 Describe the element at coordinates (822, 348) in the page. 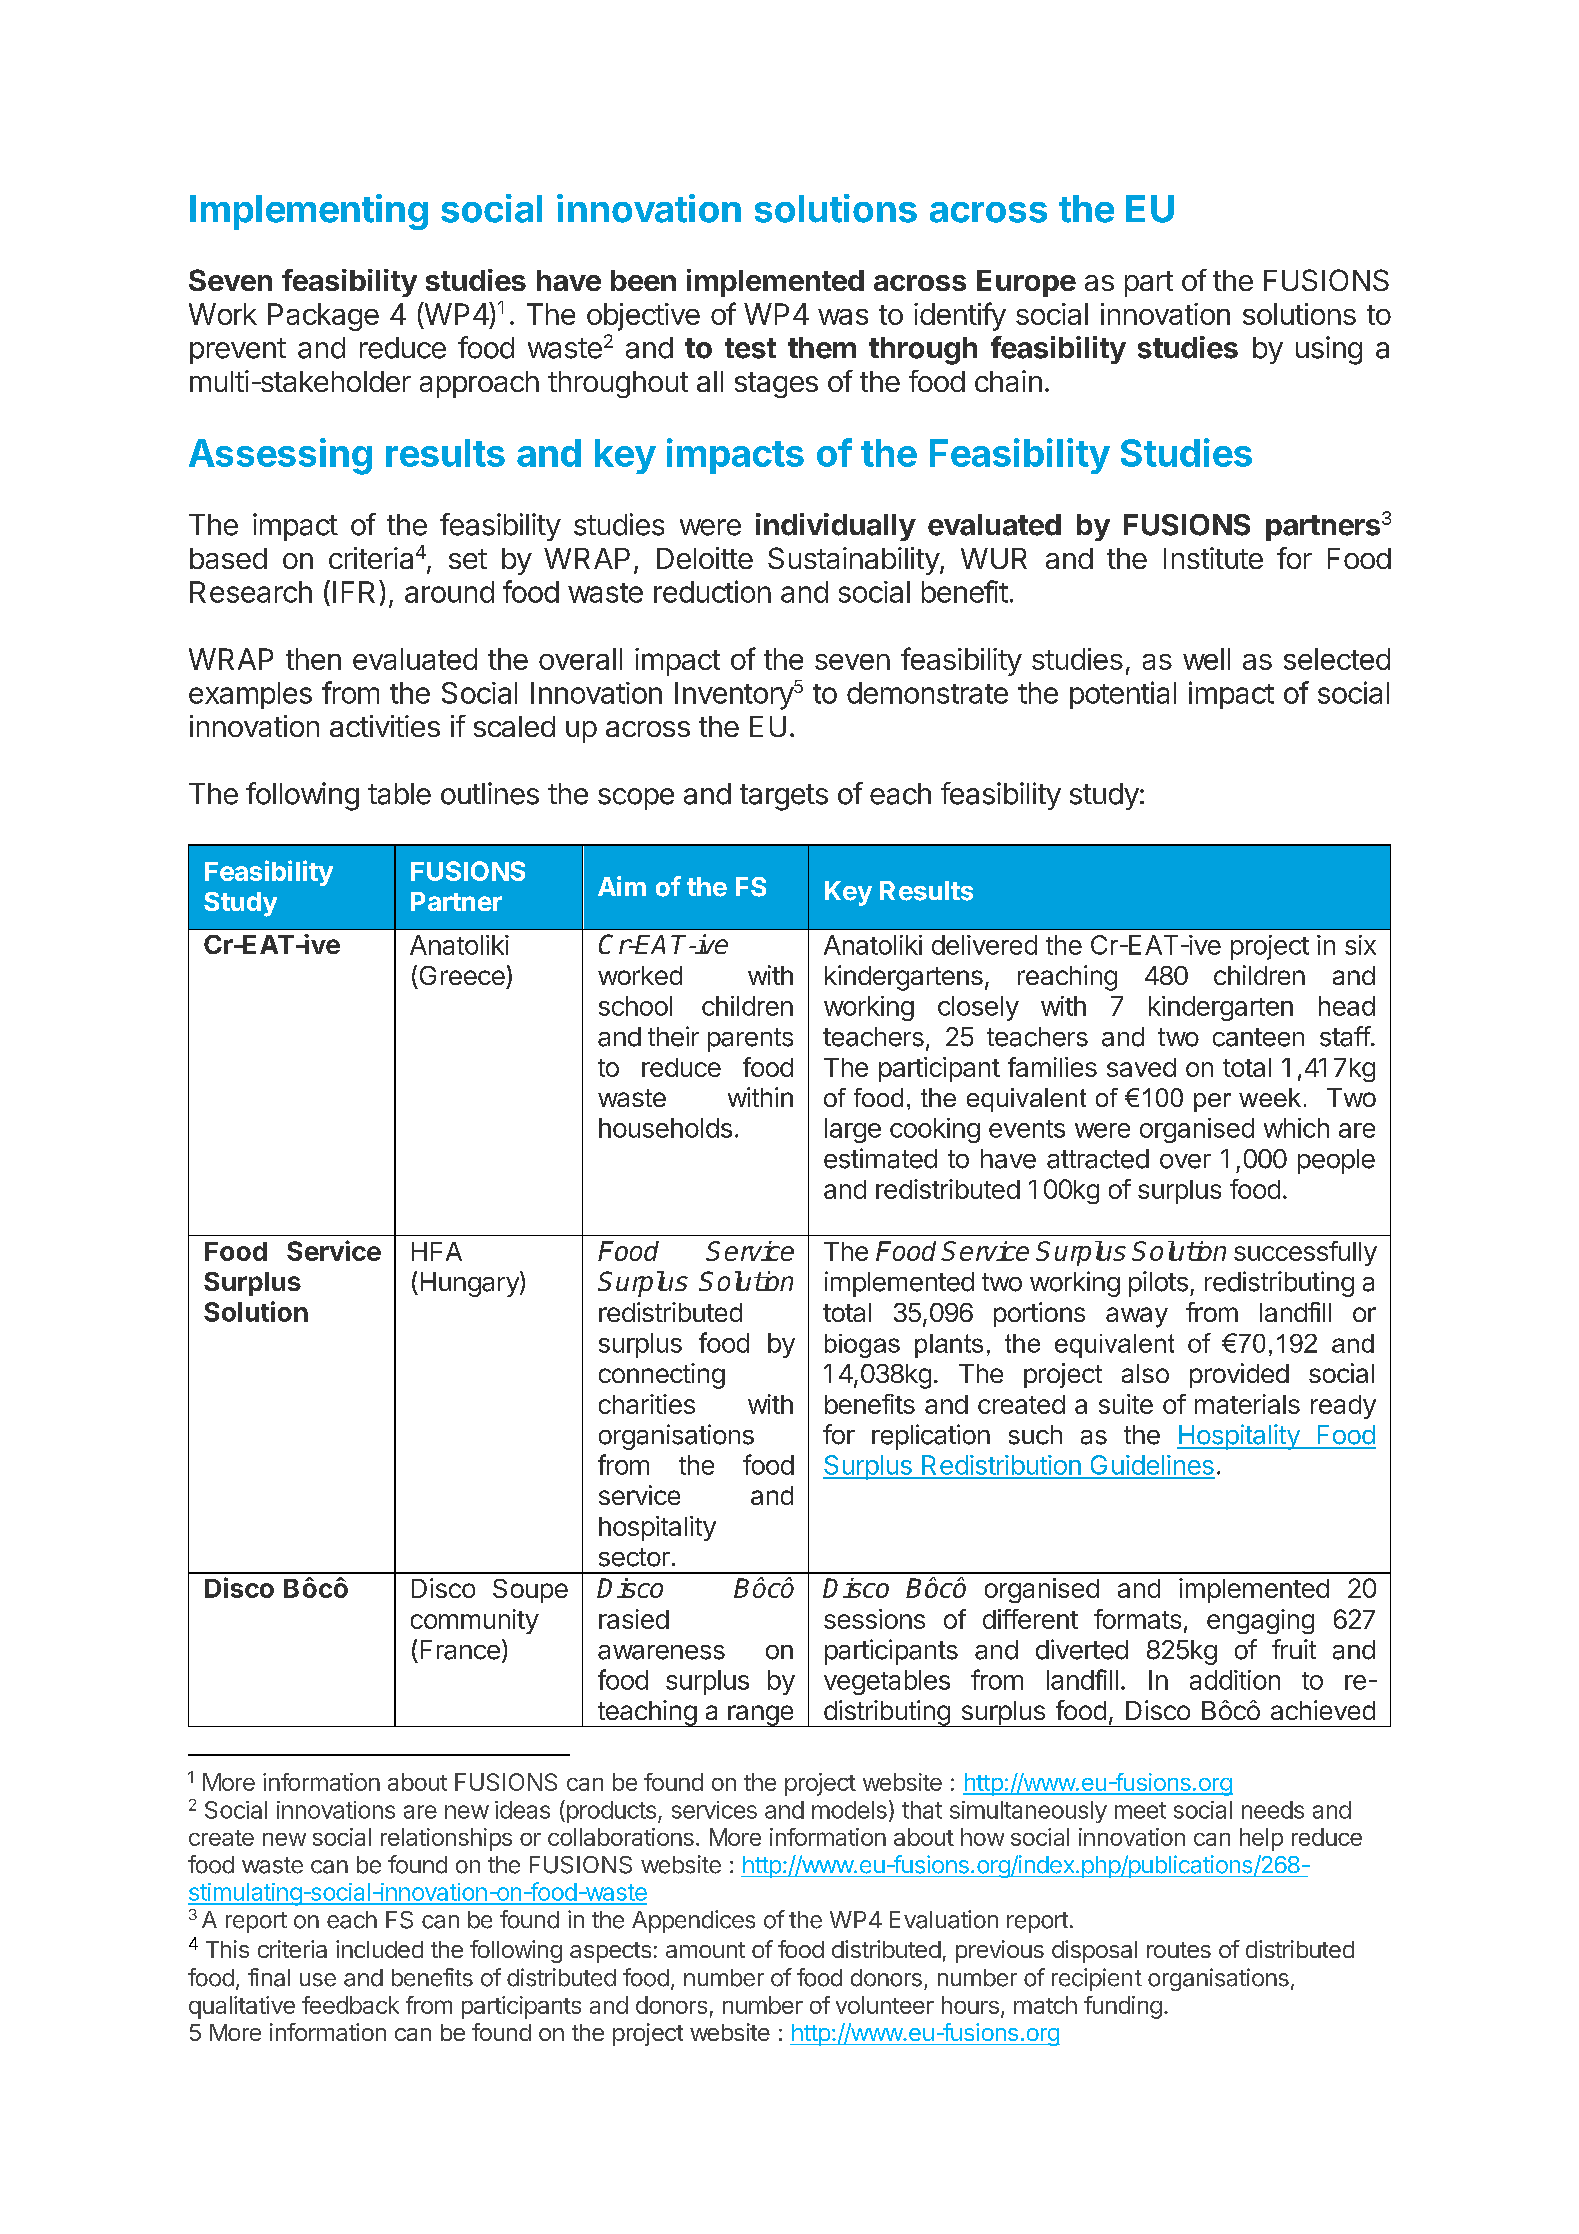

I see `them` at that location.
